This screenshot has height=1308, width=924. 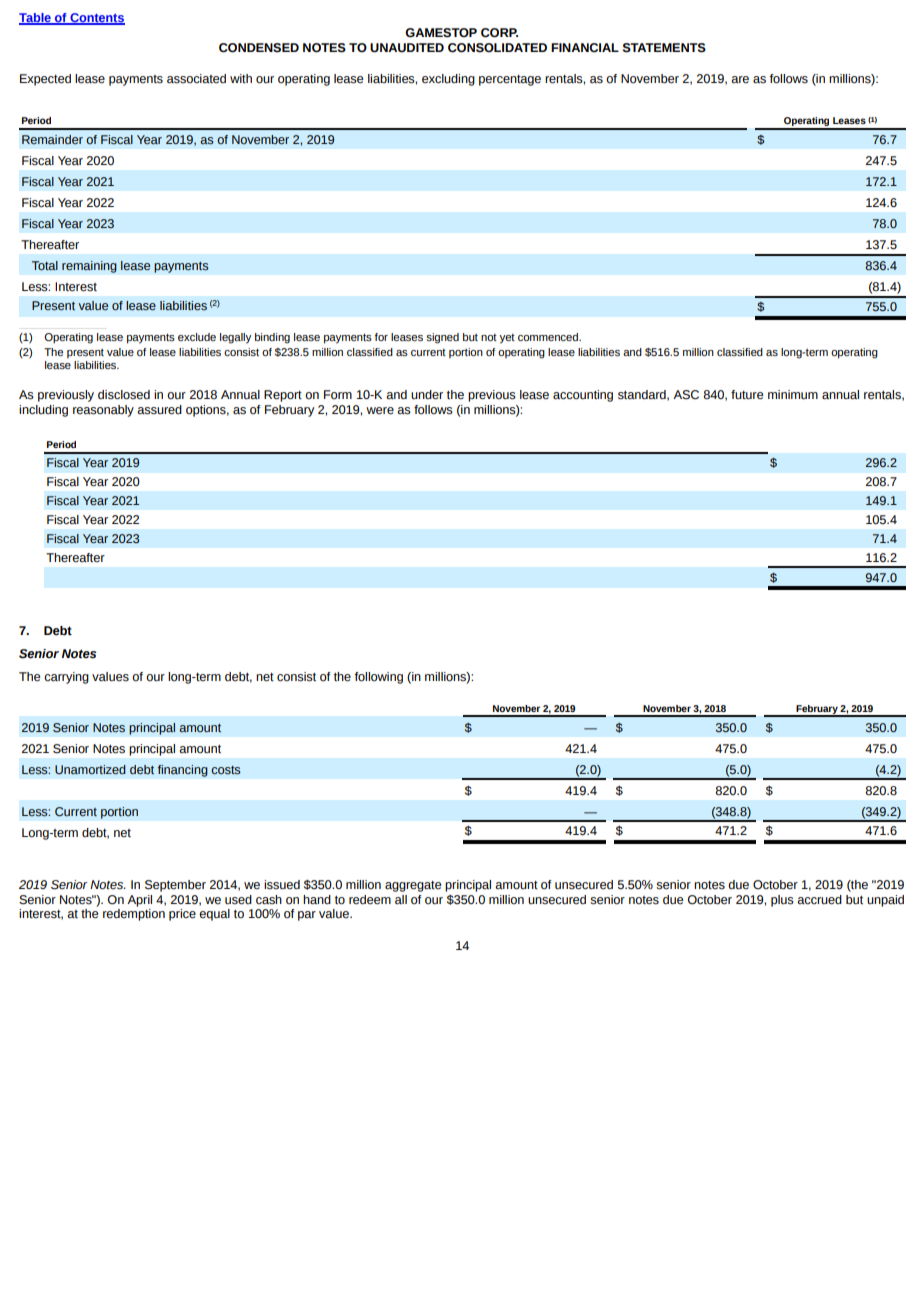 What do you see at coordinates (96, 19) in the screenshot?
I see `Contents` at bounding box center [96, 19].
